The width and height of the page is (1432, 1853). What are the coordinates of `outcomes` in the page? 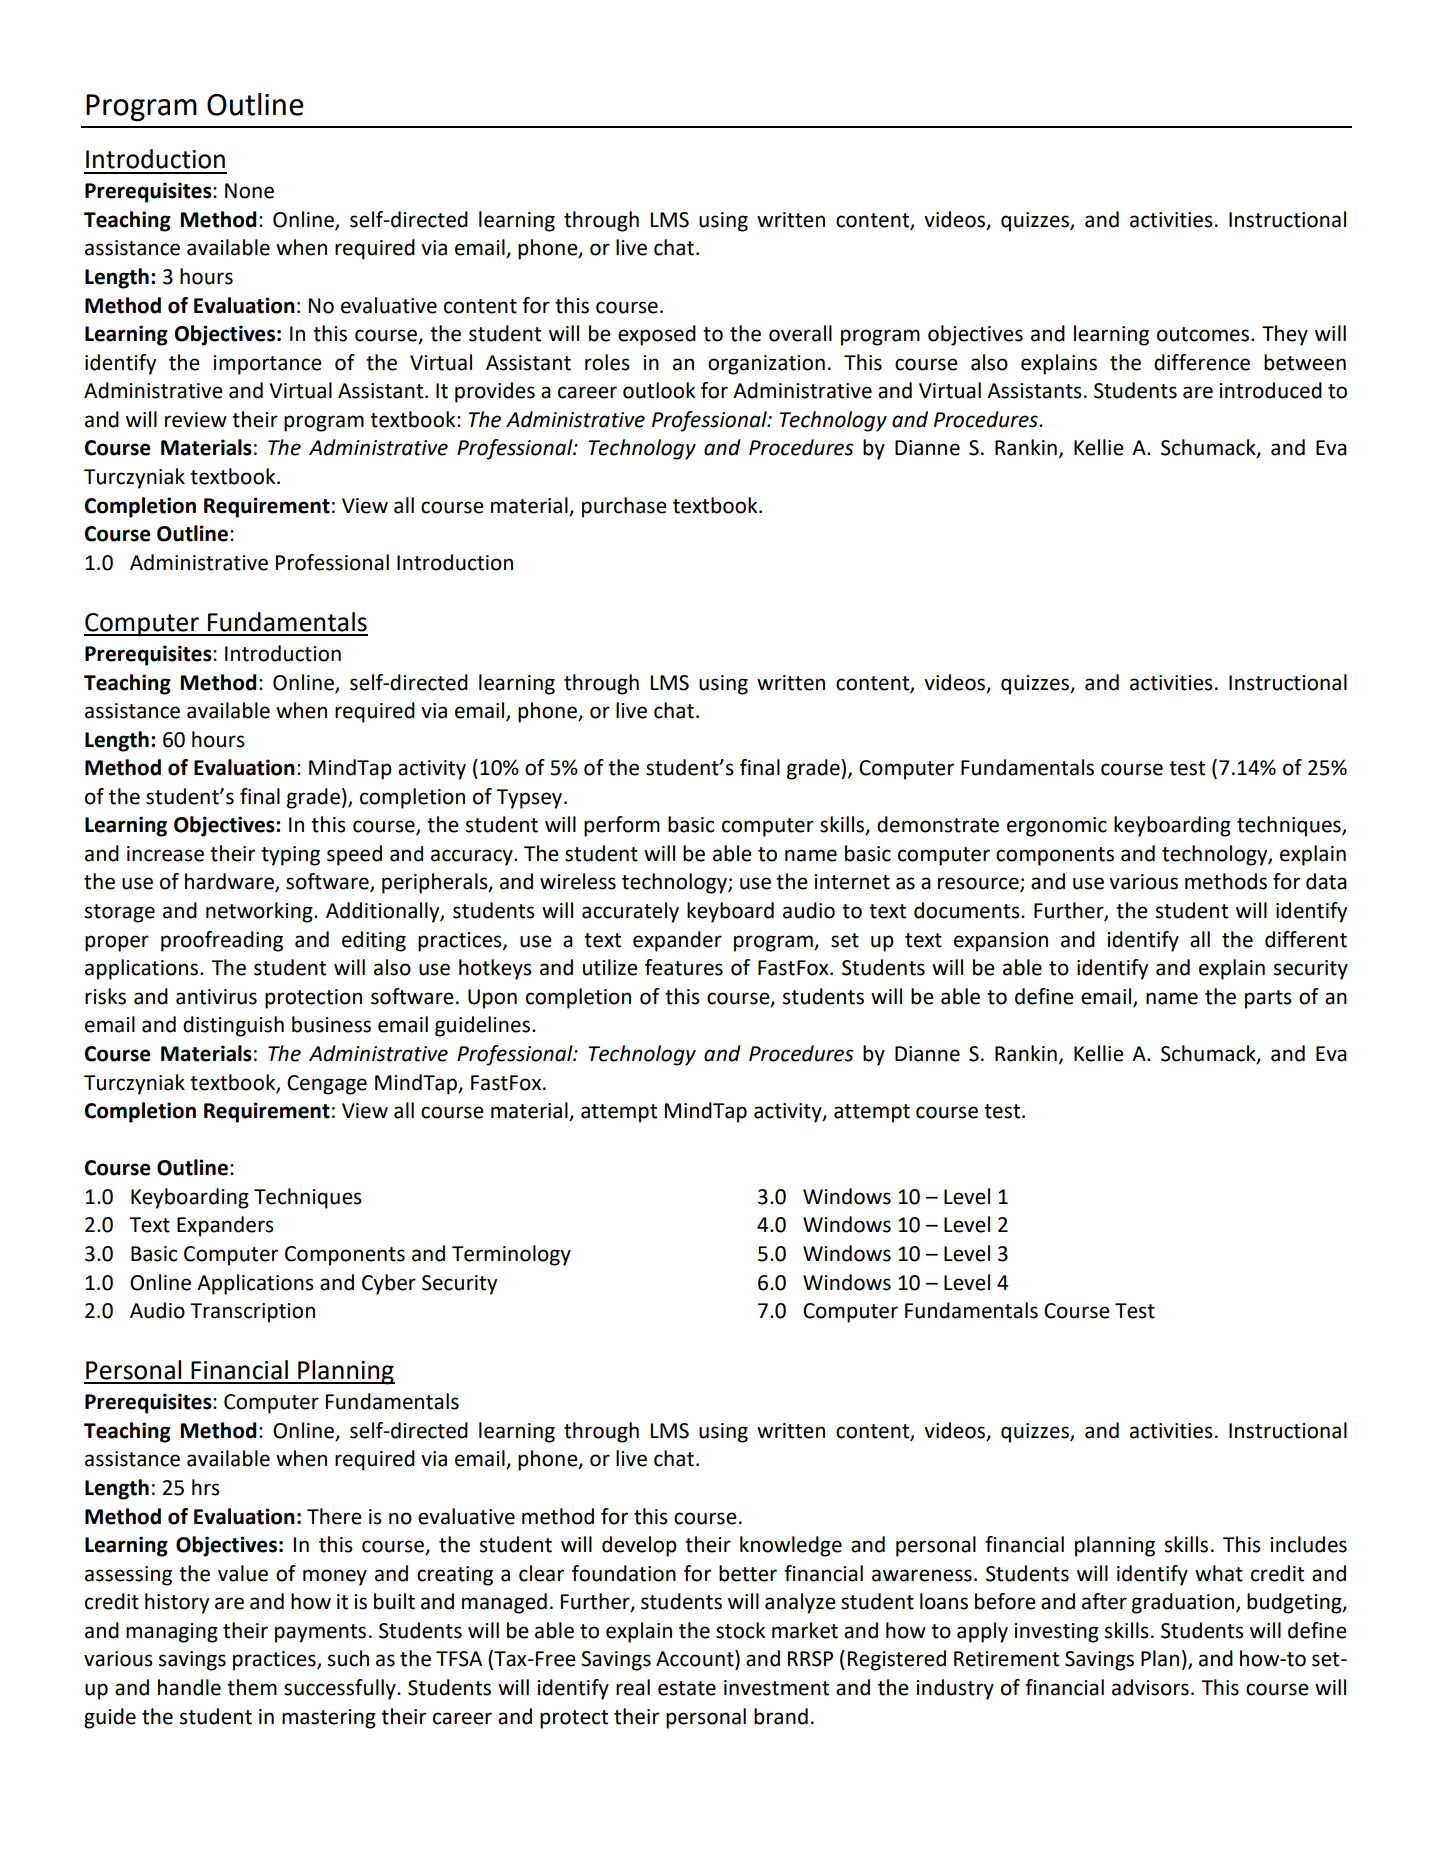 It's located at (1203, 334).
